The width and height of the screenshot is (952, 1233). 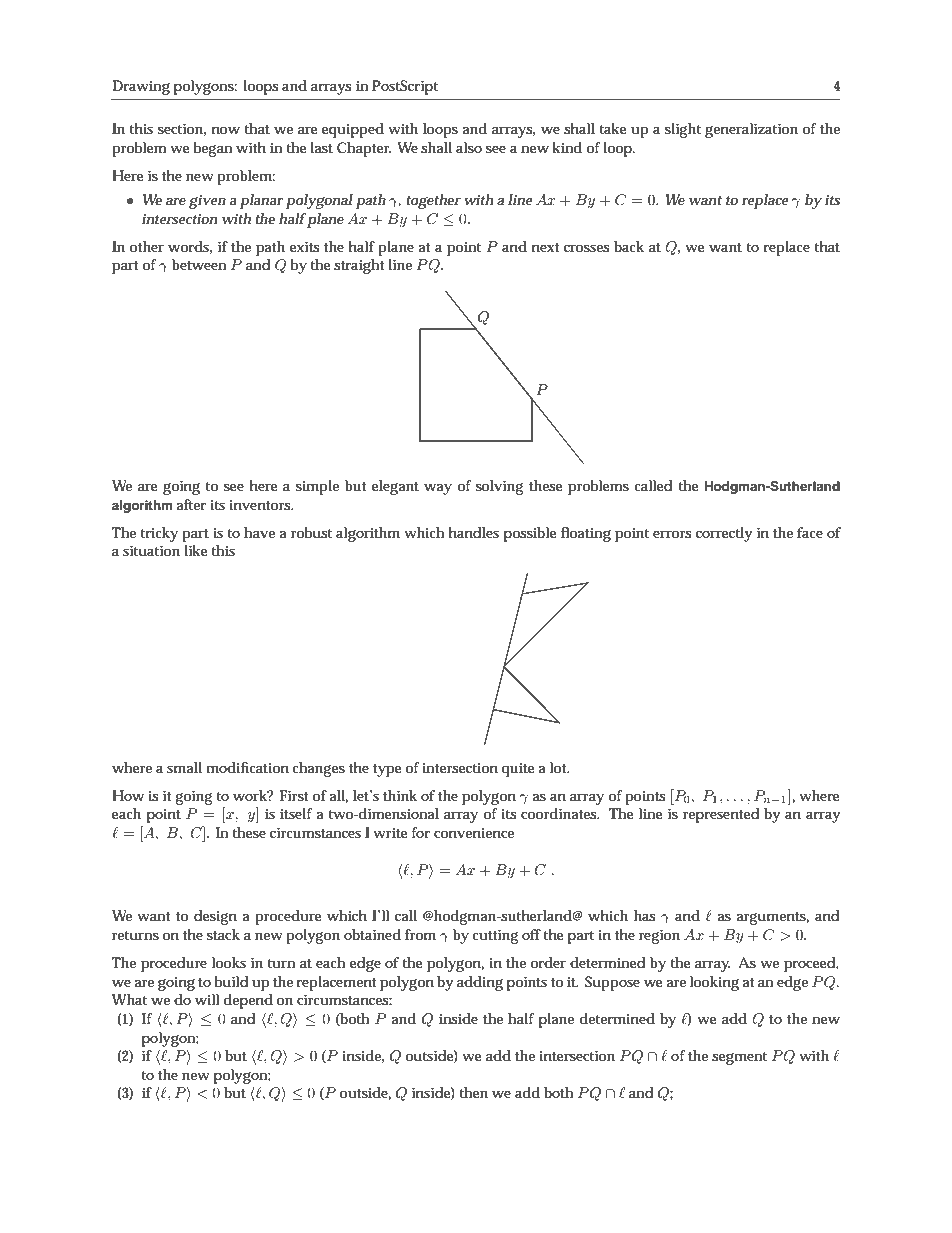 What do you see at coordinates (215, 917) in the screenshot?
I see `design` at bounding box center [215, 917].
